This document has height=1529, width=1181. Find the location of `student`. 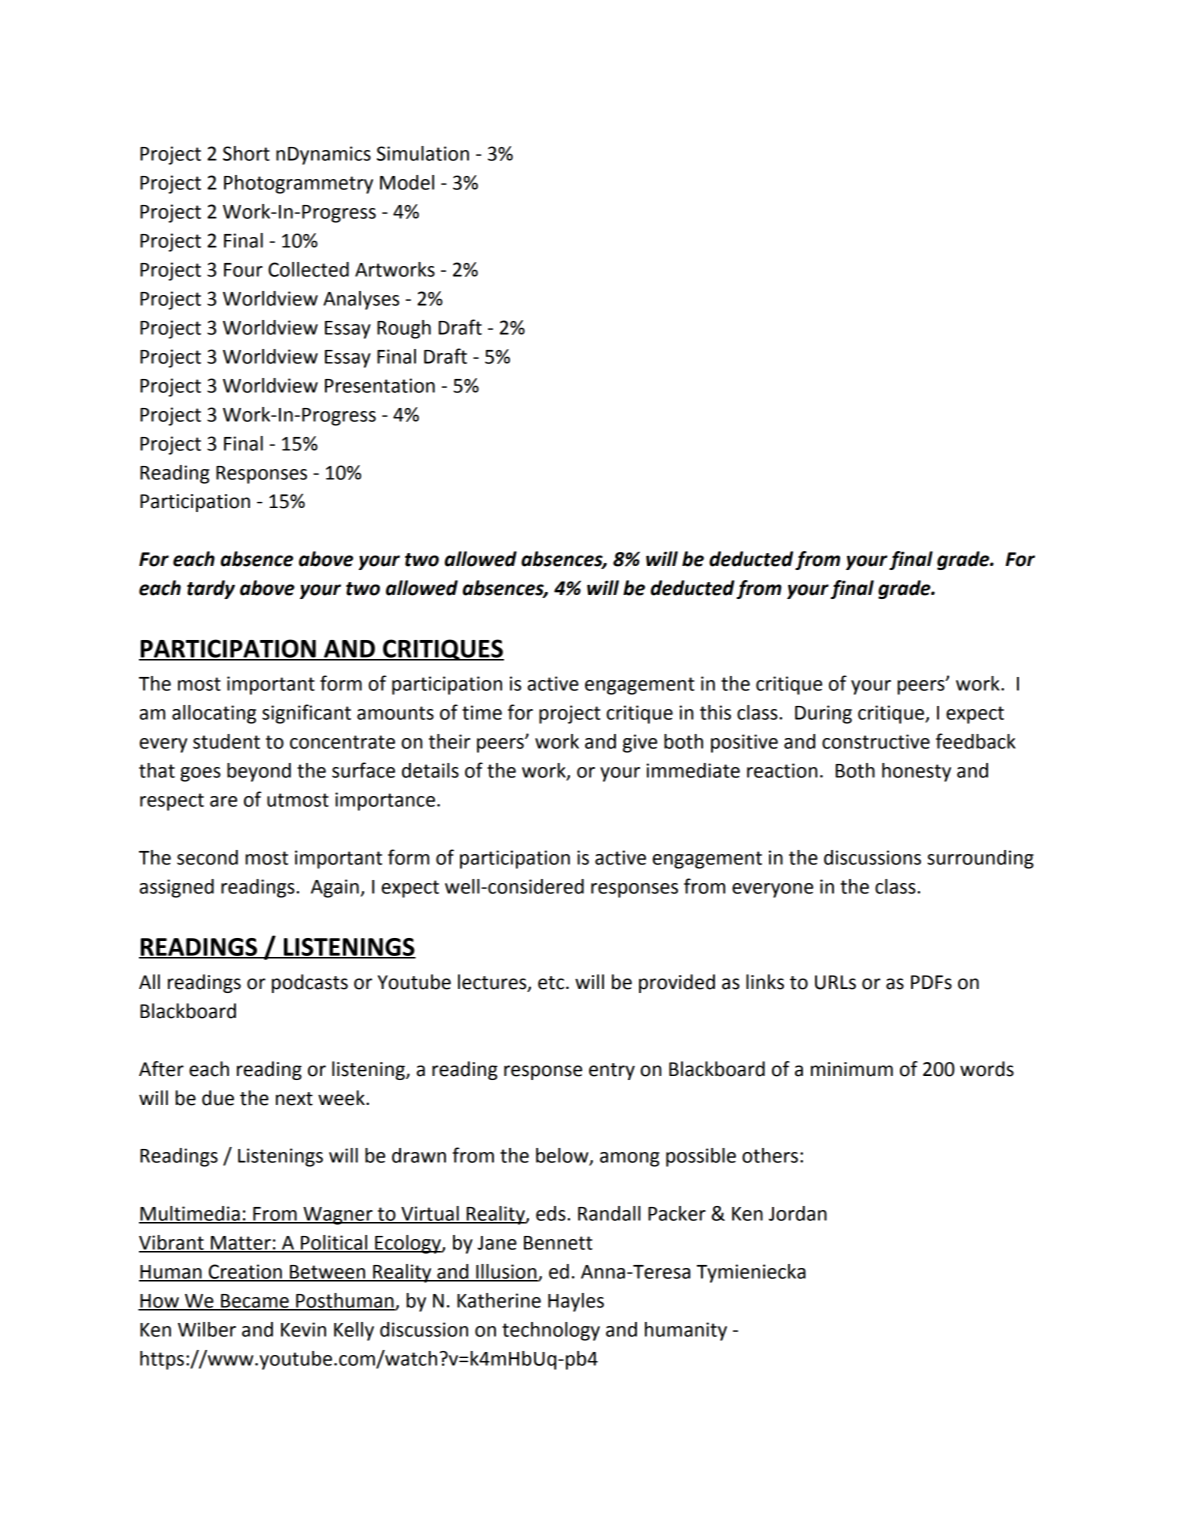

student is located at coordinates (226, 741).
